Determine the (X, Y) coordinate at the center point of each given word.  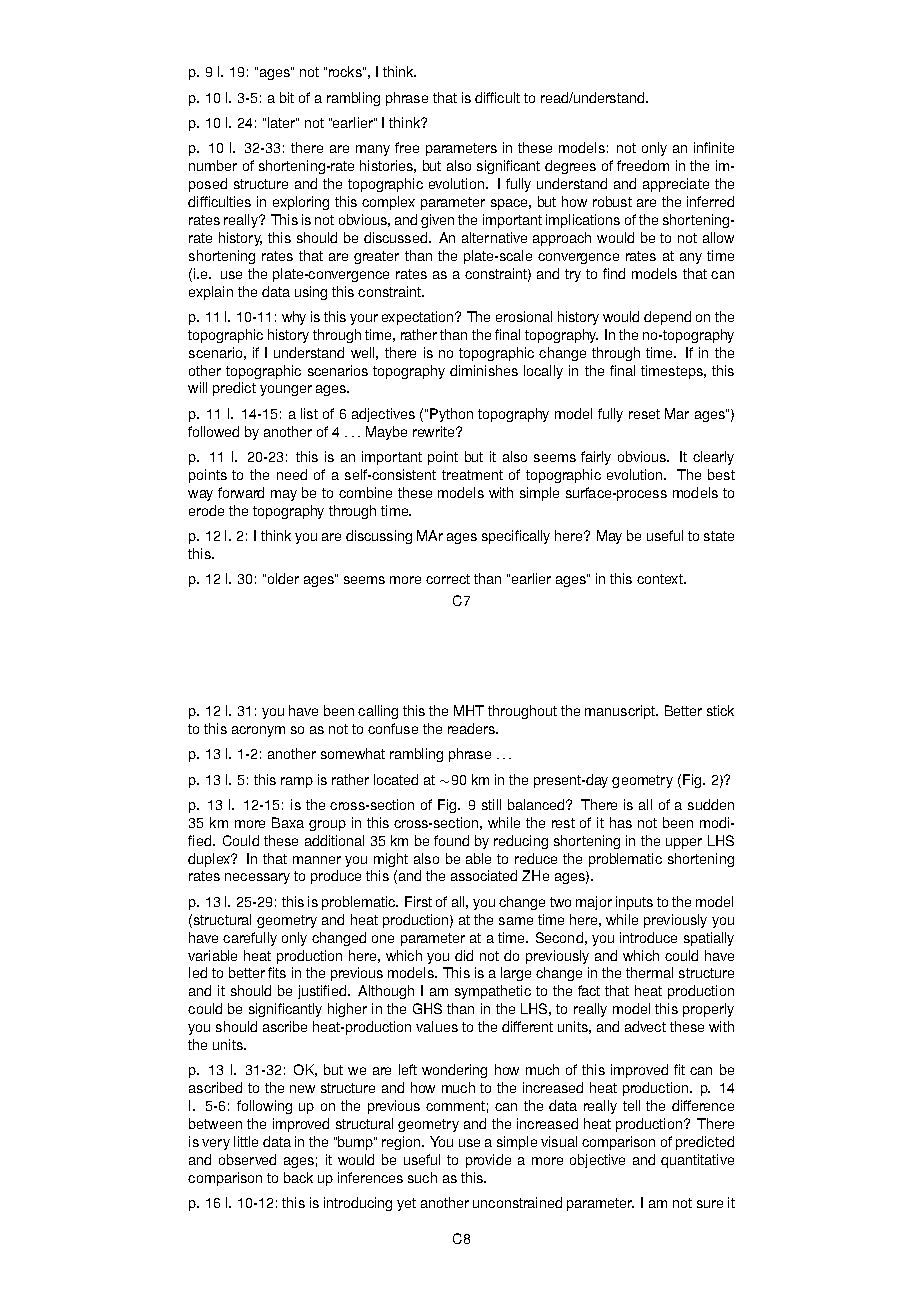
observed (247, 1159)
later (282, 122)
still (491, 804)
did (464, 955)
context (661, 579)
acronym (258, 731)
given (437, 221)
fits (277, 972)
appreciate (676, 185)
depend (667, 318)
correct (448, 579)
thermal (649, 972)
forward (241, 492)
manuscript (621, 712)
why (294, 318)
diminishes (484, 370)
